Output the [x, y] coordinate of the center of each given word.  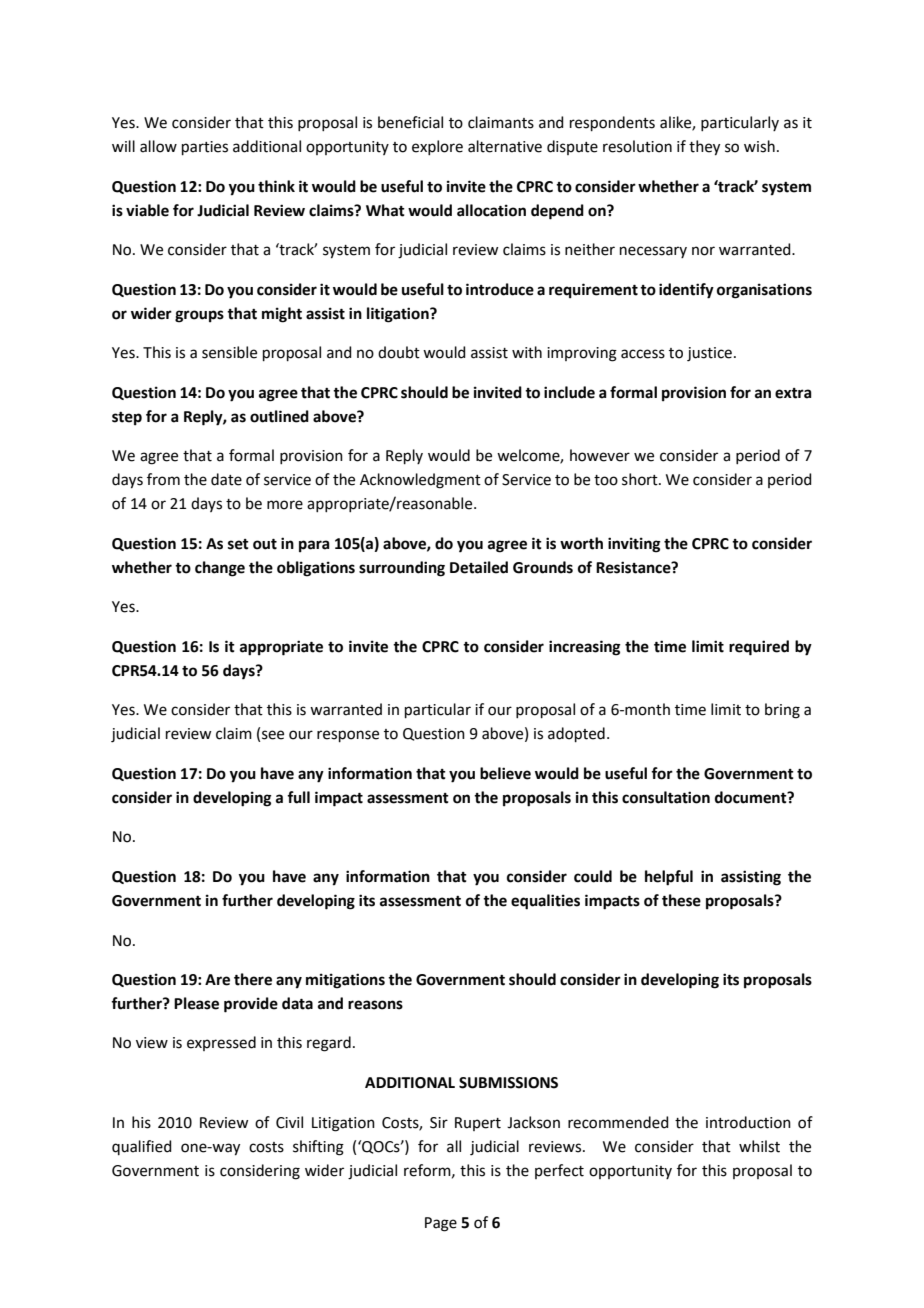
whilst [759, 1146]
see [273, 735]
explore [437, 147]
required [759, 648]
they [704, 148]
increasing [585, 648]
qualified [142, 1147]
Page [441, 1224]
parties [205, 148]
